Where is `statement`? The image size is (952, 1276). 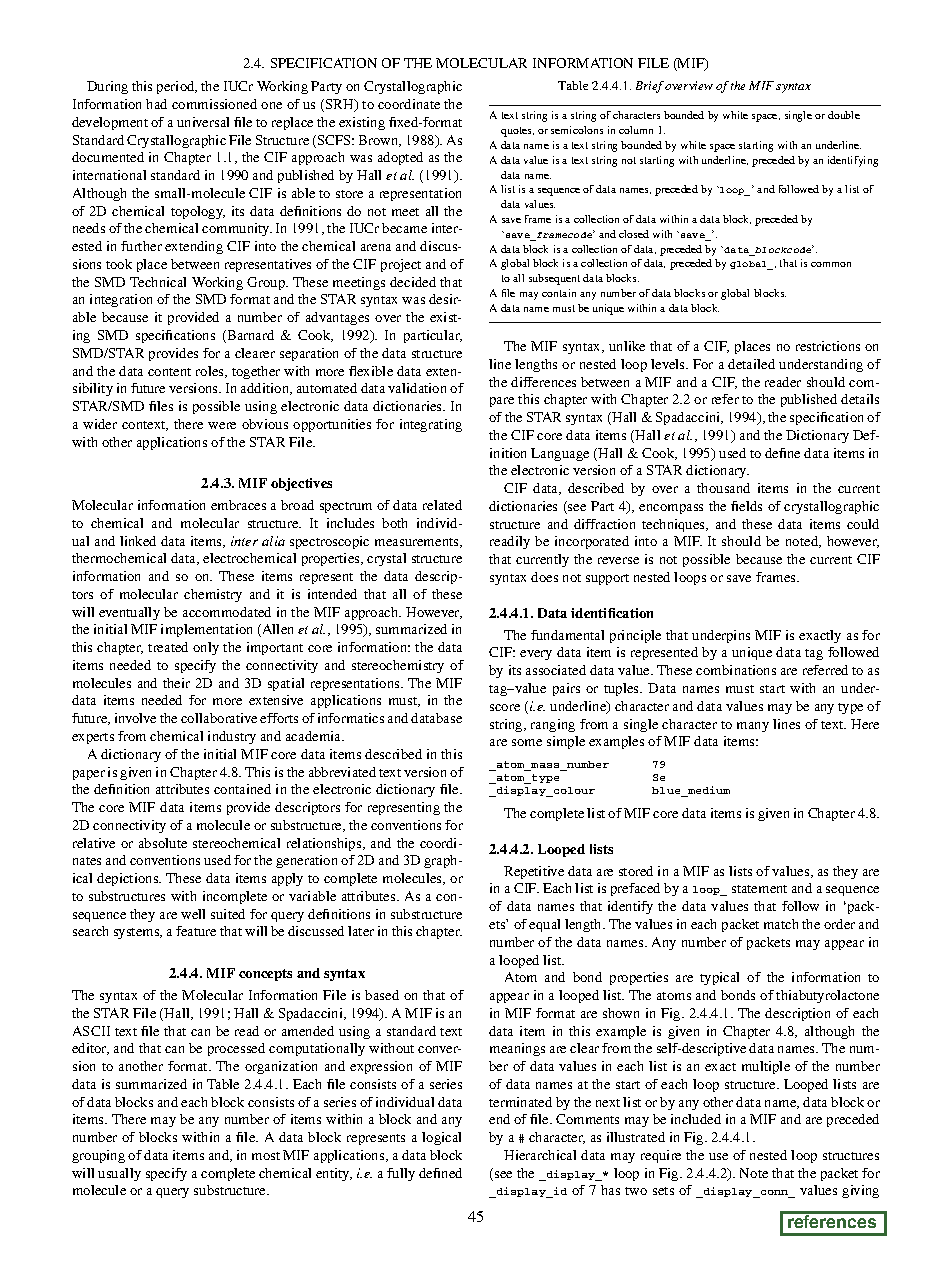
statement is located at coordinates (759, 889).
